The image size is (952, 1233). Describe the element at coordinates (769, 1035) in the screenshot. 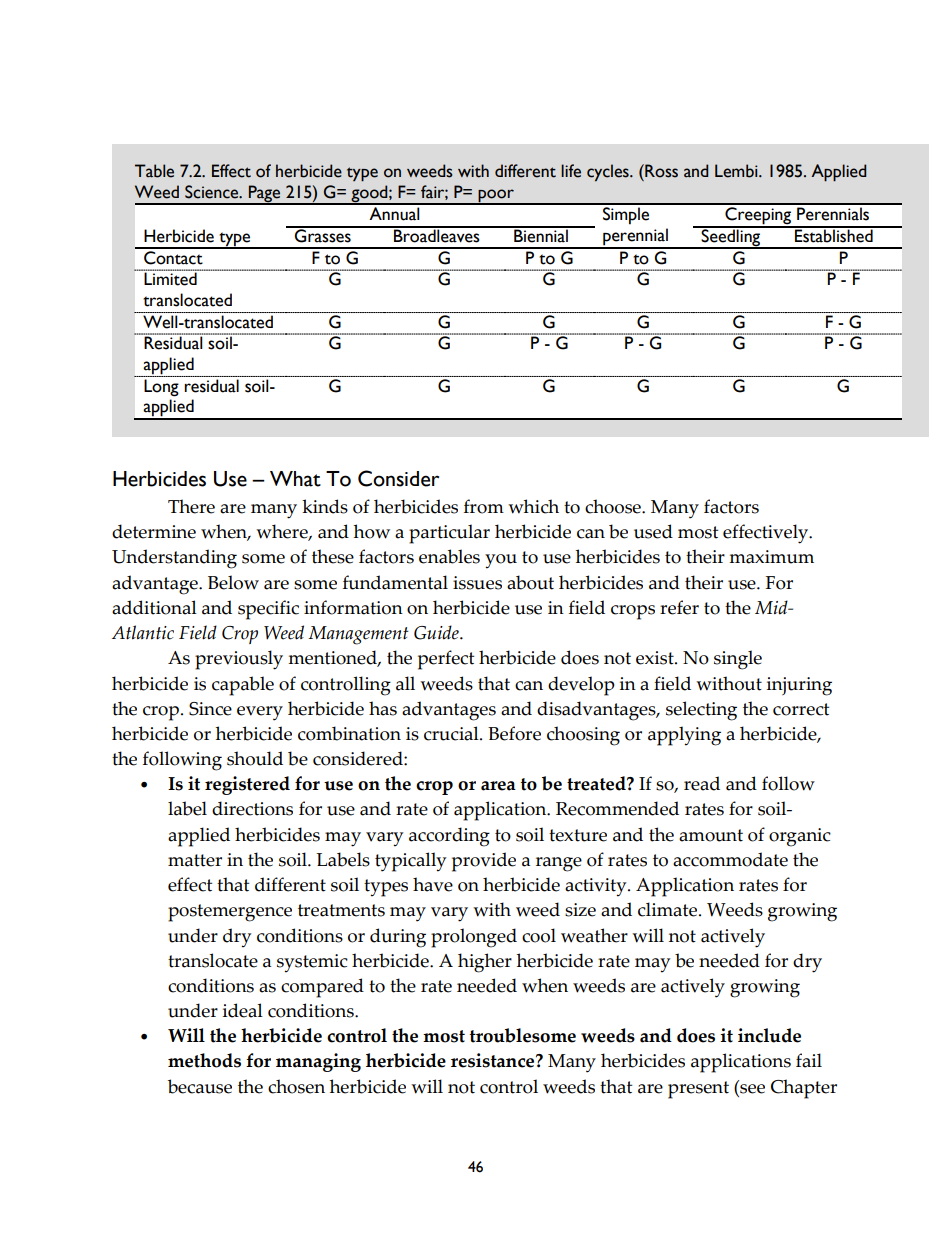

I see `include` at that location.
